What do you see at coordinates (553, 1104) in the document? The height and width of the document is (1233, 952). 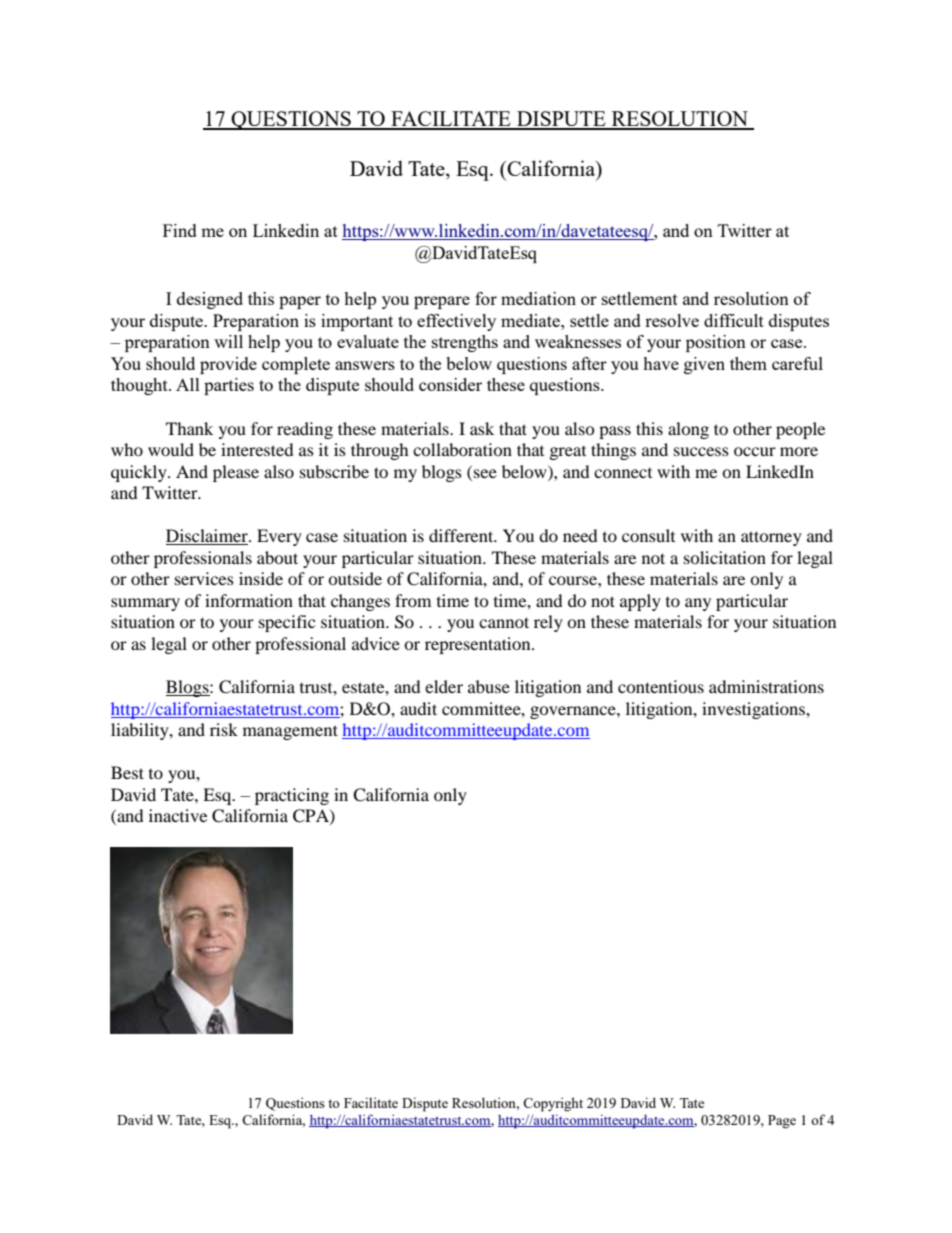 I see `Copyright` at bounding box center [553, 1104].
